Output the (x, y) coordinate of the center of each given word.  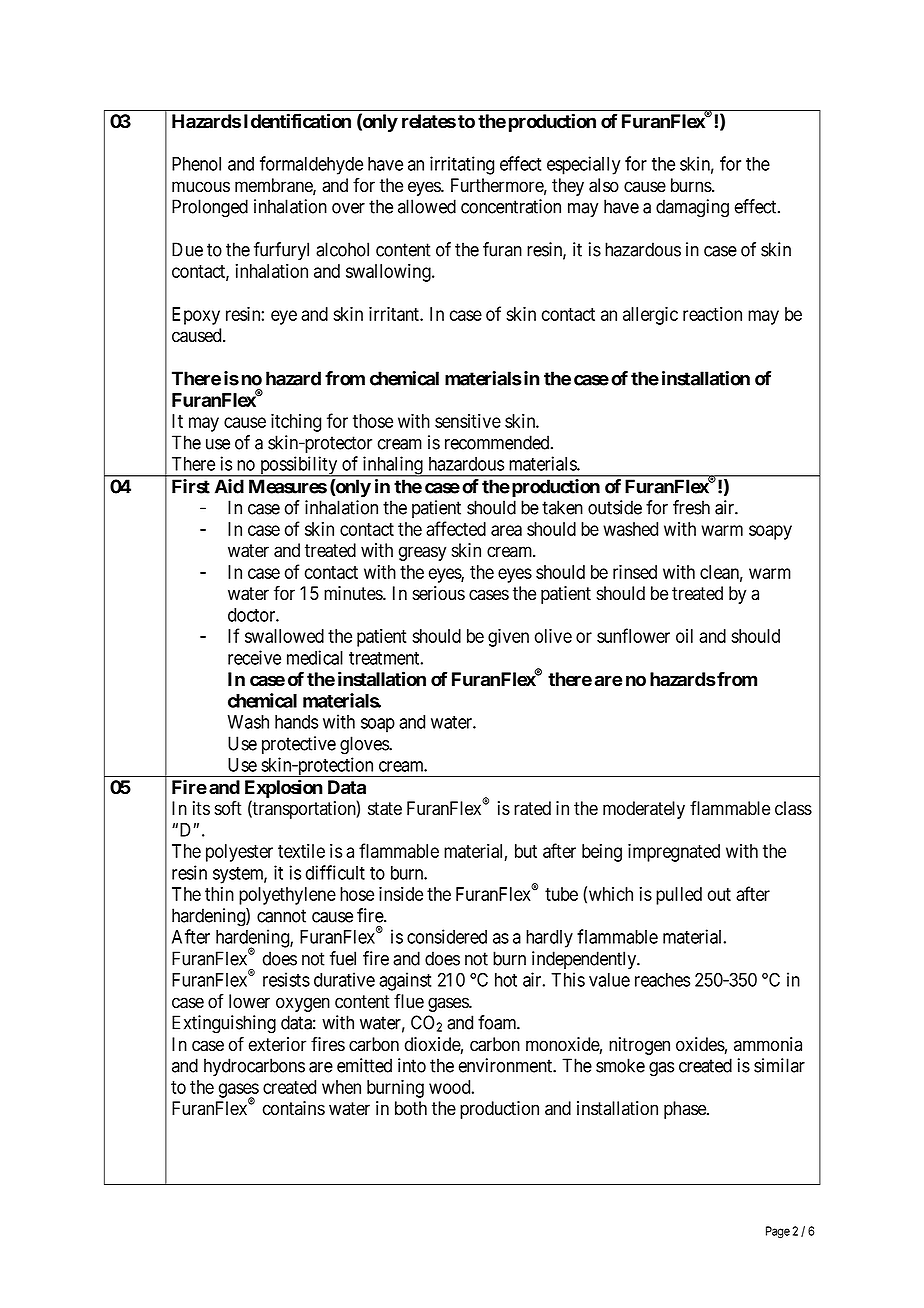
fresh (691, 507)
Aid (229, 486)
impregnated (674, 852)
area (506, 530)
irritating (462, 165)
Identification (297, 121)
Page (778, 1232)
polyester (239, 853)
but (526, 851)
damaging (692, 208)
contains (294, 1108)
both (411, 1108)
